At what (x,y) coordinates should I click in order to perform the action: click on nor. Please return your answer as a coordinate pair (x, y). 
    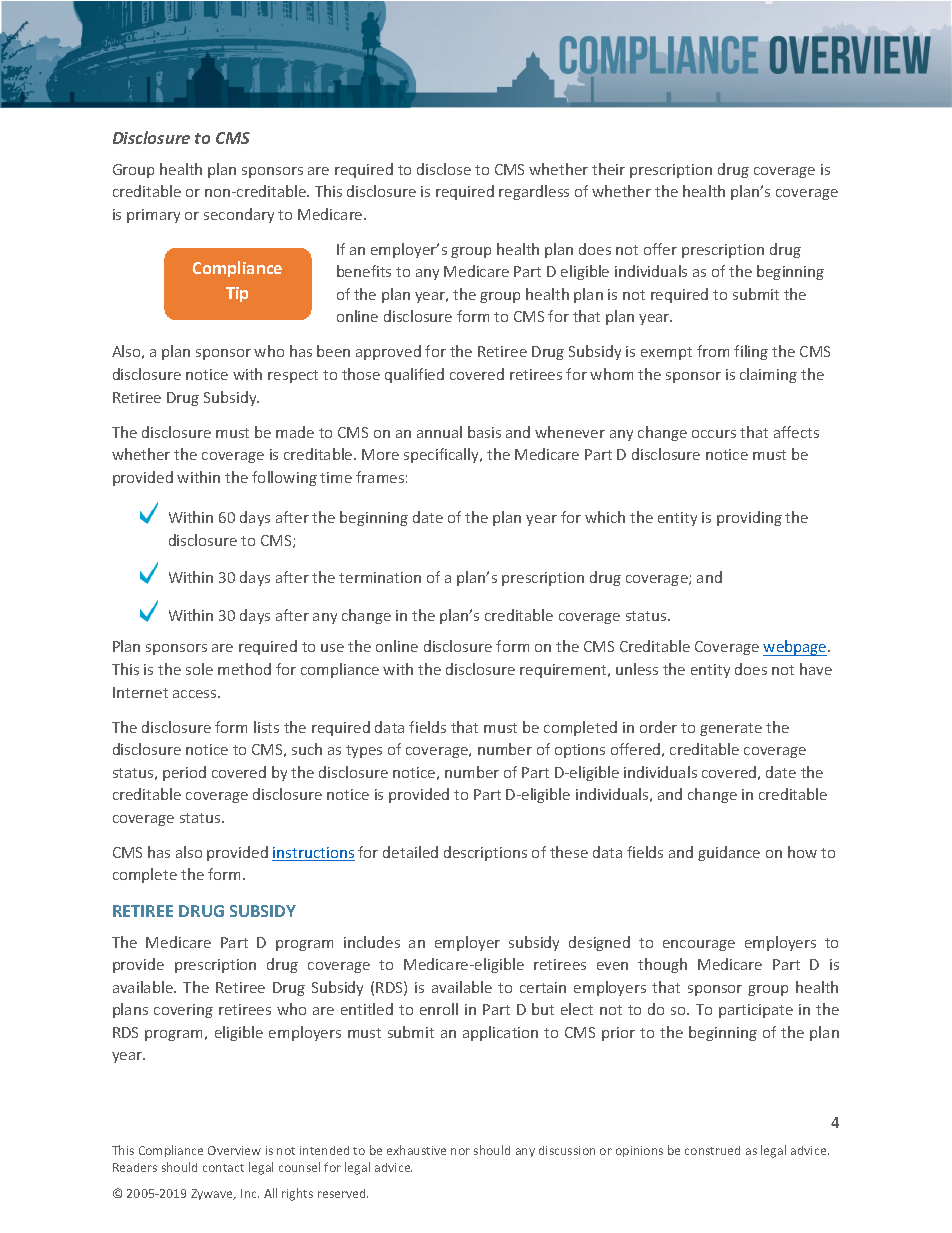
    Looking at the image, I should click on (460, 1151).
